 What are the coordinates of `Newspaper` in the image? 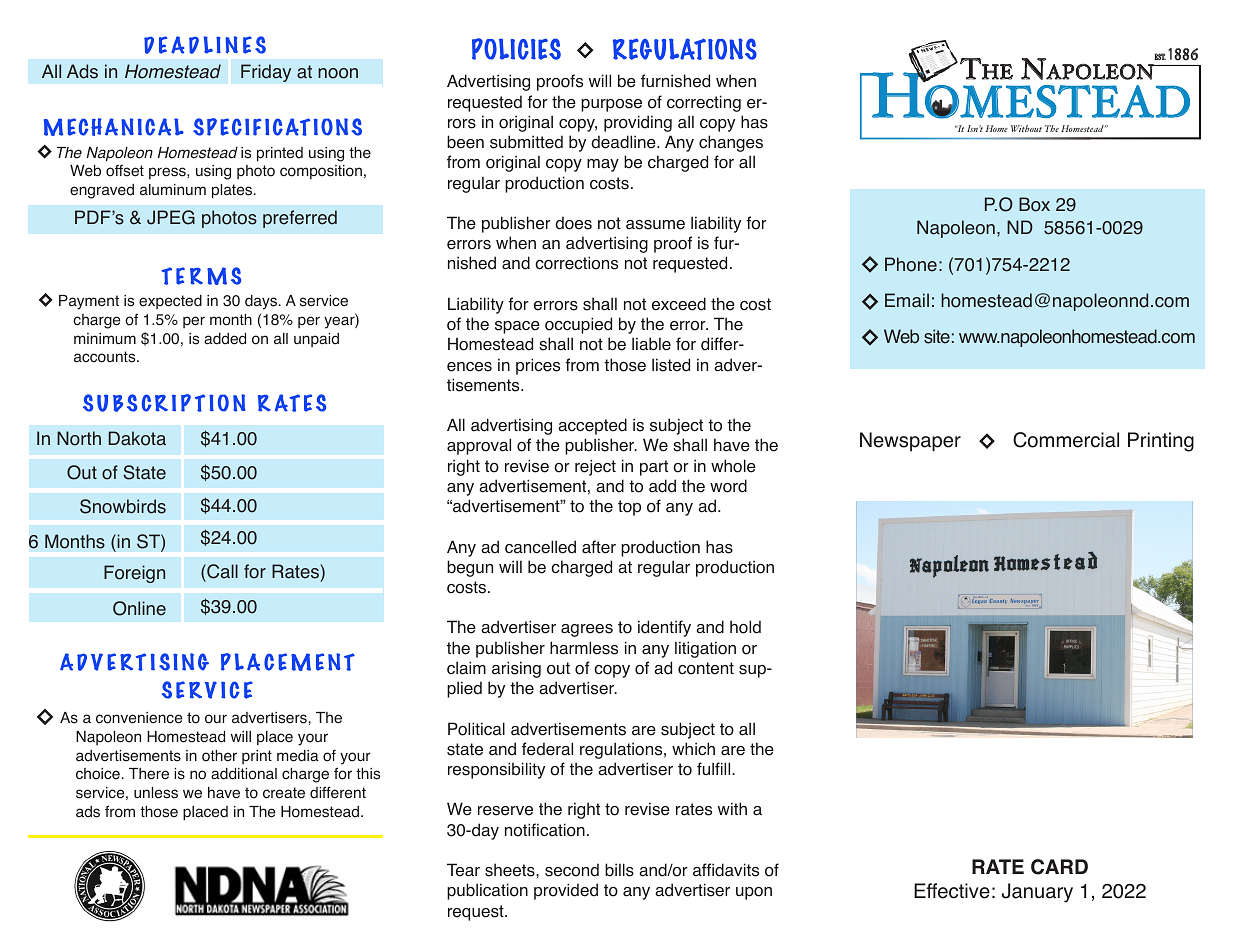 It's located at (910, 442).
